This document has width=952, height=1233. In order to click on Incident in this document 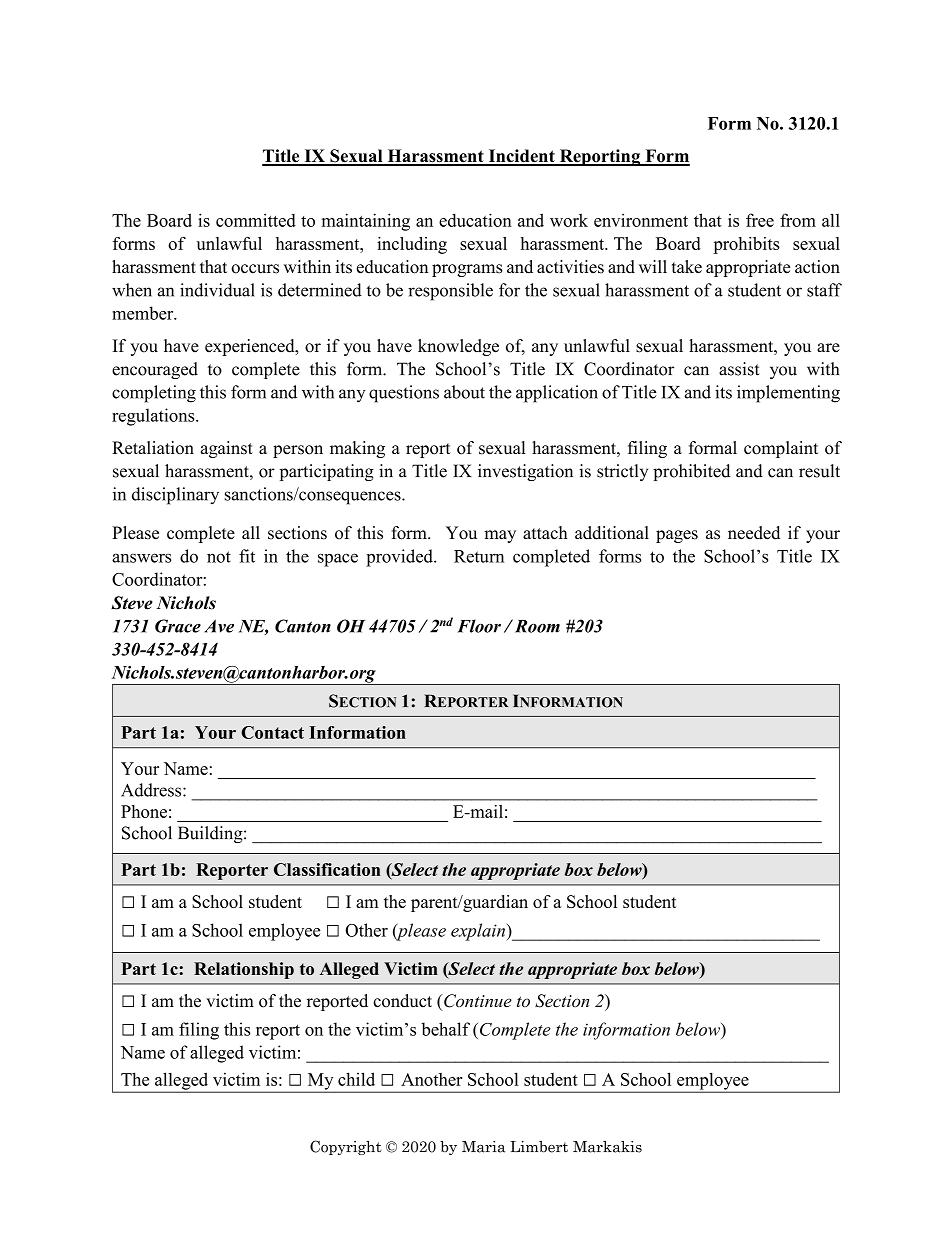, I will do `click(521, 157)`.
